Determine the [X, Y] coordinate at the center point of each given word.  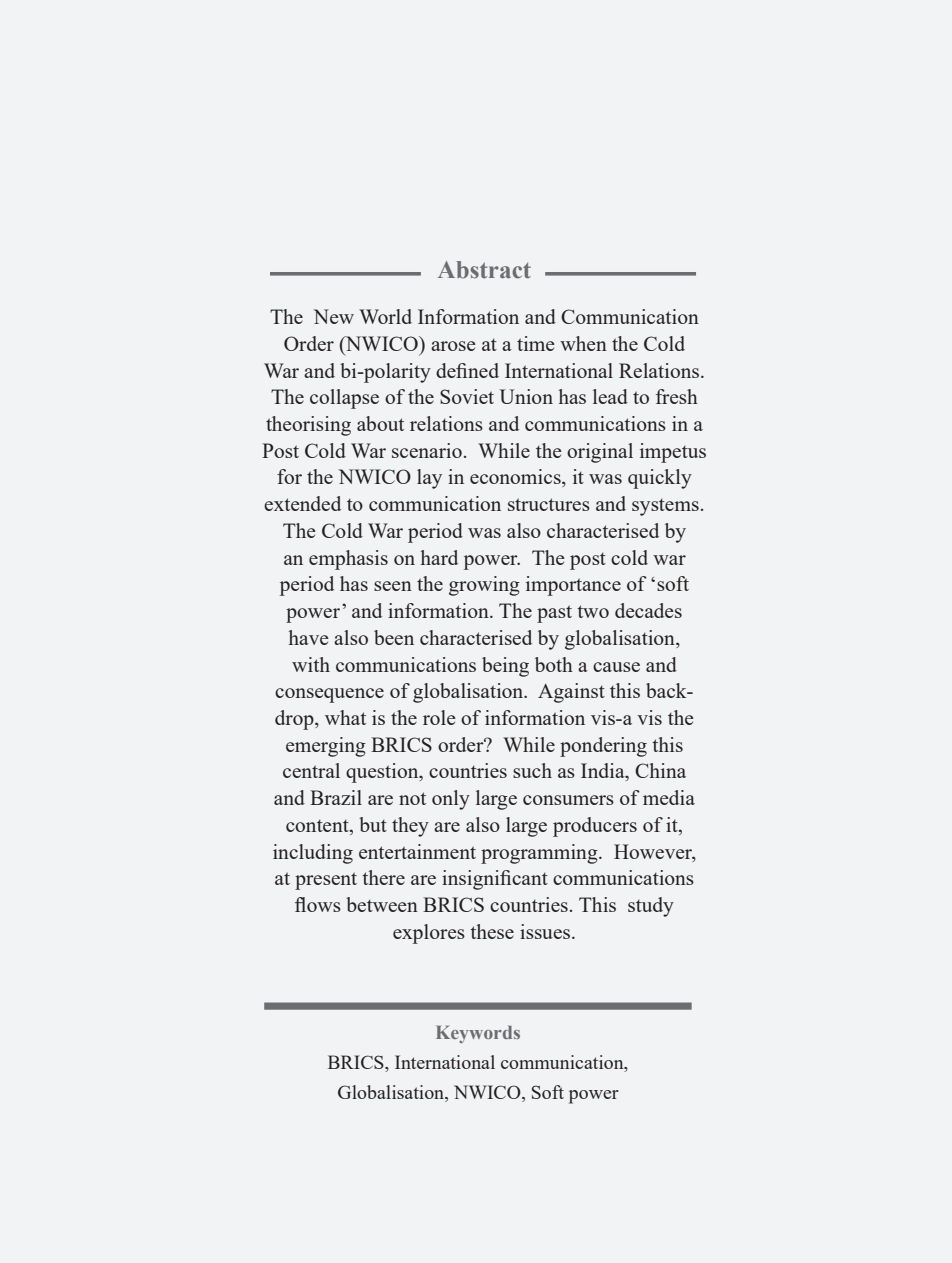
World [385, 316]
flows [318, 904]
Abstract [484, 270]
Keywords [478, 1034]
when [583, 343]
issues [546, 931]
